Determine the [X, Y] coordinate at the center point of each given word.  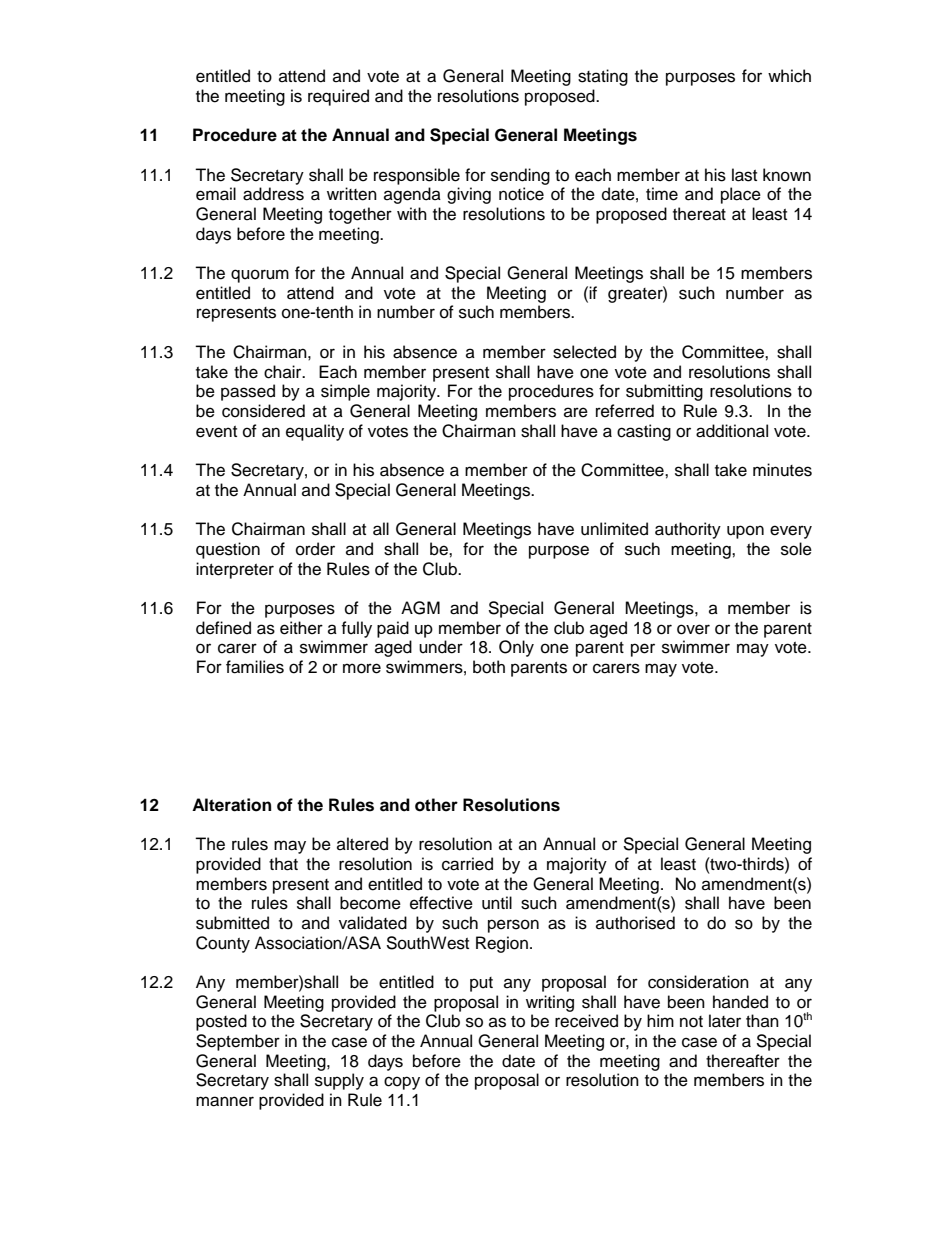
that [283, 864]
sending [520, 176]
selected [584, 352]
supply [339, 1081]
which [789, 76]
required [338, 97]
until [497, 903]
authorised [635, 923]
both [489, 667]
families [255, 667]
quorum [260, 276]
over [693, 629]
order [315, 549]
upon [745, 532]
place [741, 195]
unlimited [614, 529]
